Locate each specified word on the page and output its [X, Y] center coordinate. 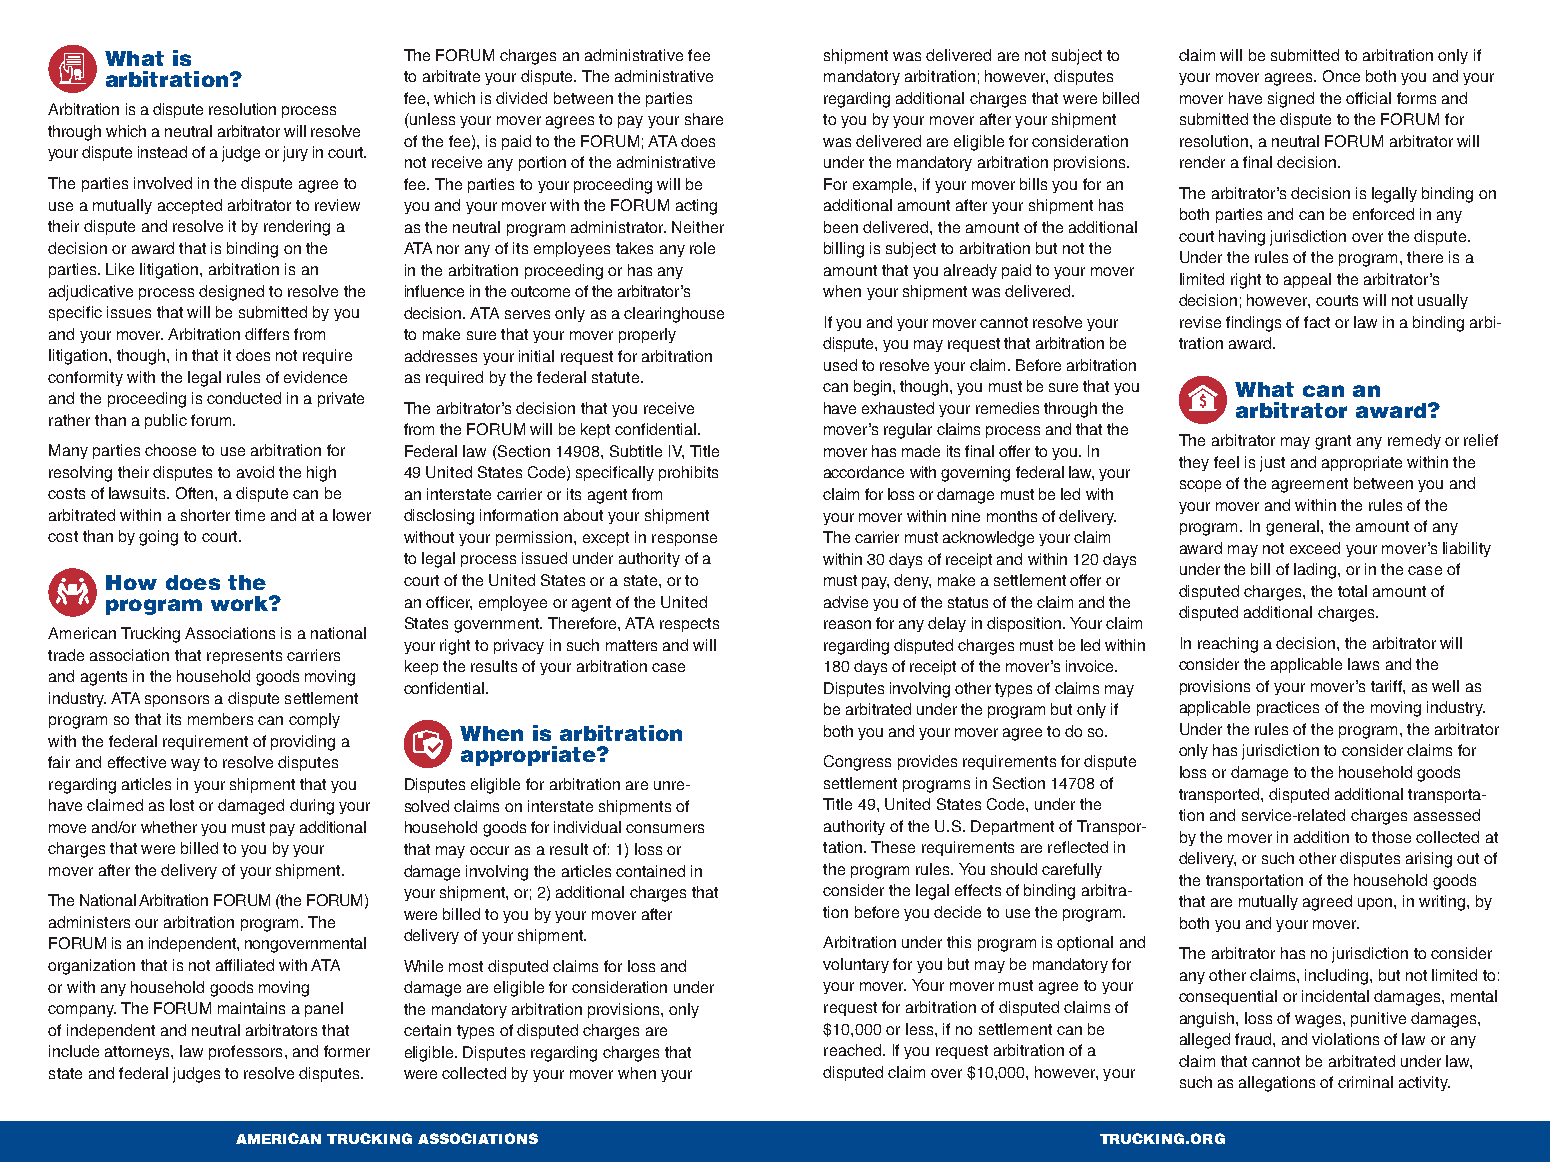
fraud [1253, 1039]
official [1368, 98]
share [704, 119]
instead [162, 152]
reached [852, 1050]
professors [245, 1052]
